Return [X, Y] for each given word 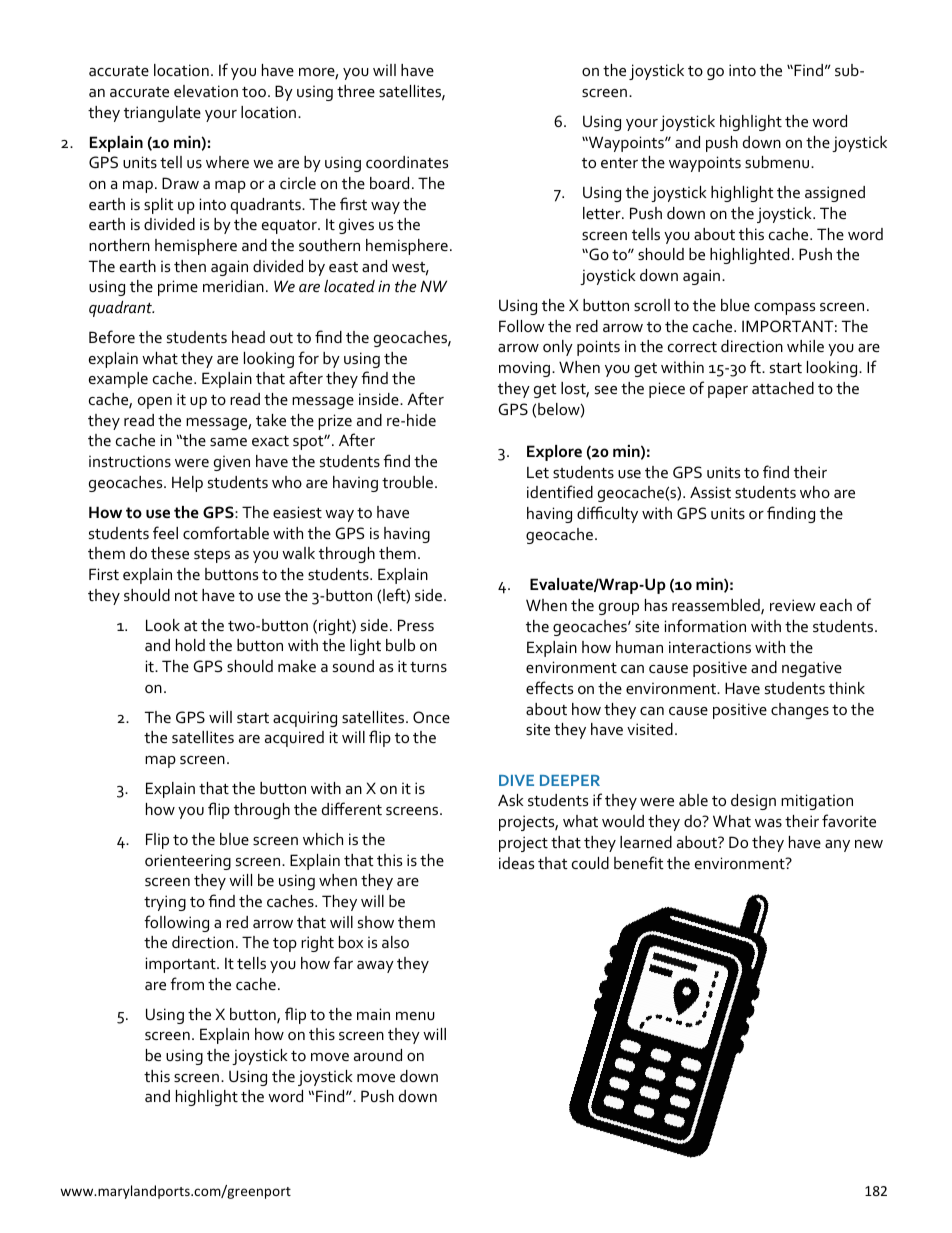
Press [416, 625]
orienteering [188, 862]
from [187, 983]
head [248, 337]
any [837, 846]
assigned [835, 194]
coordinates [407, 162]
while [805, 346]
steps [212, 556]
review [793, 605]
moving [526, 369]
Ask [511, 800]
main [373, 1014]
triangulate [162, 114]
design [753, 802]
